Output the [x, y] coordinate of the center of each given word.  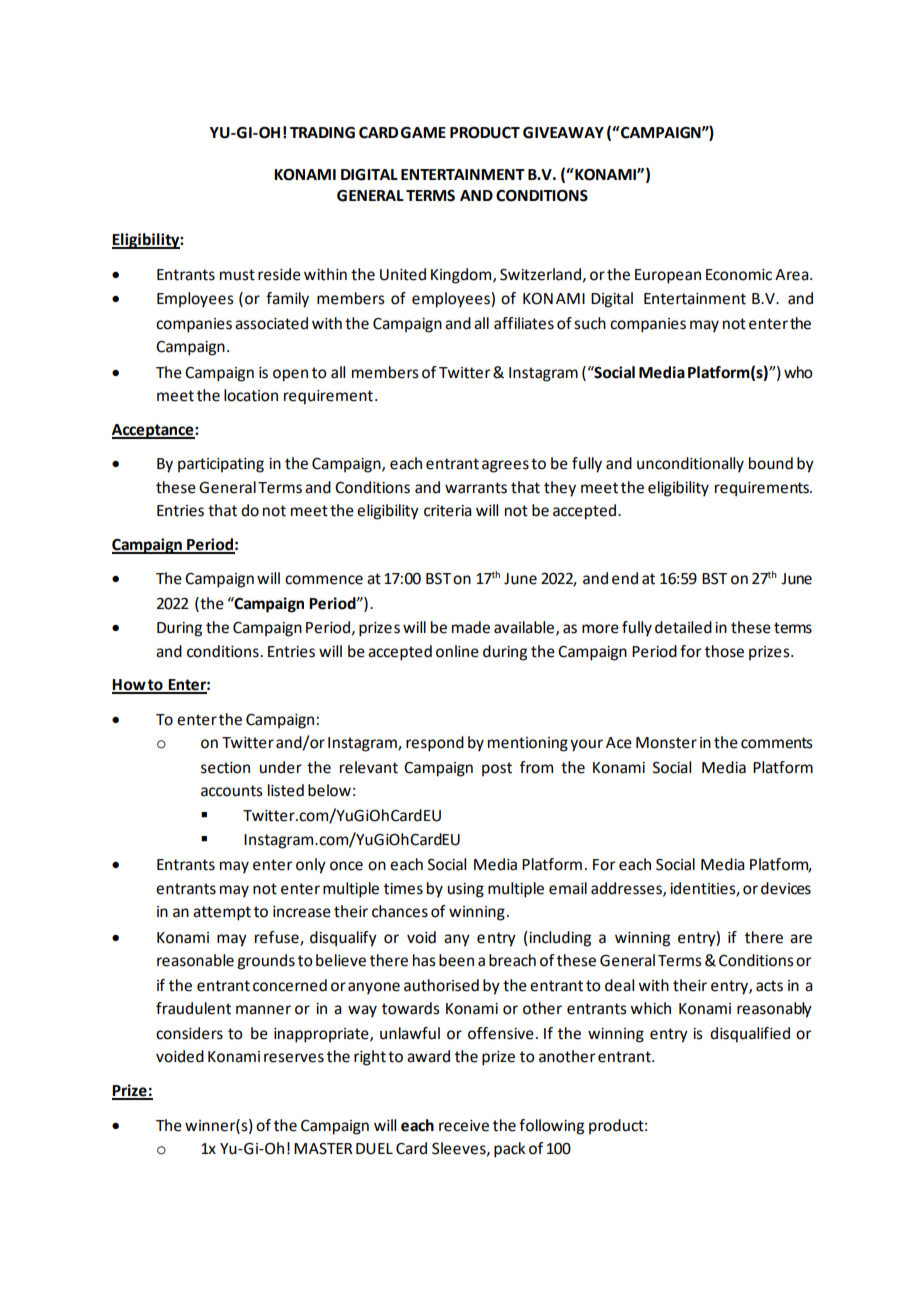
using [466, 890]
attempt [222, 913]
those [724, 651]
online [457, 651]
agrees [505, 466]
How [129, 686]
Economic [739, 275]
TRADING [322, 133]
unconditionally [690, 465]
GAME [423, 133]
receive [464, 1126]
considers [189, 1033]
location [251, 395]
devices [786, 888]
